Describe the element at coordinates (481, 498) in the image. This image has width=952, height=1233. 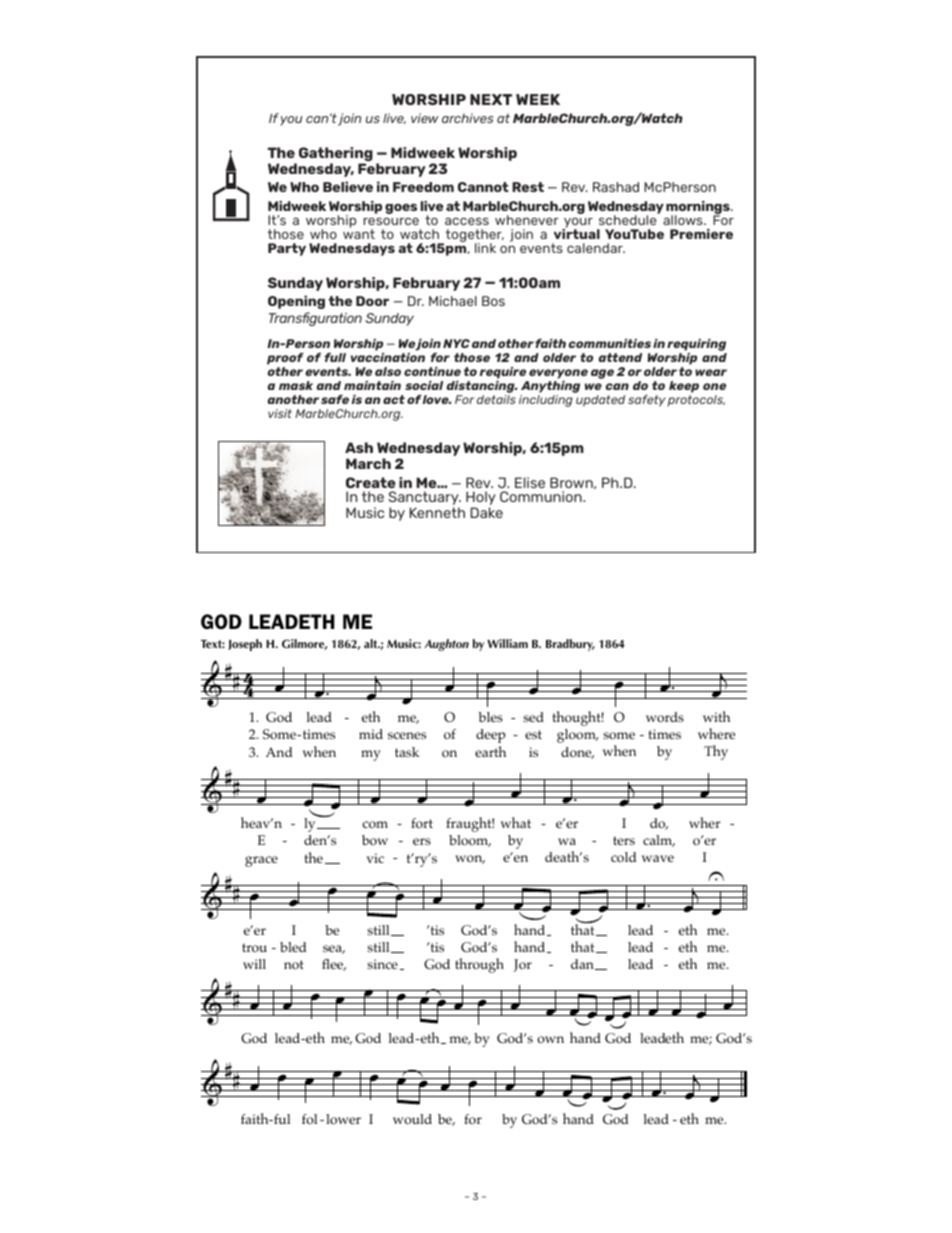
I see `Holy` at that location.
